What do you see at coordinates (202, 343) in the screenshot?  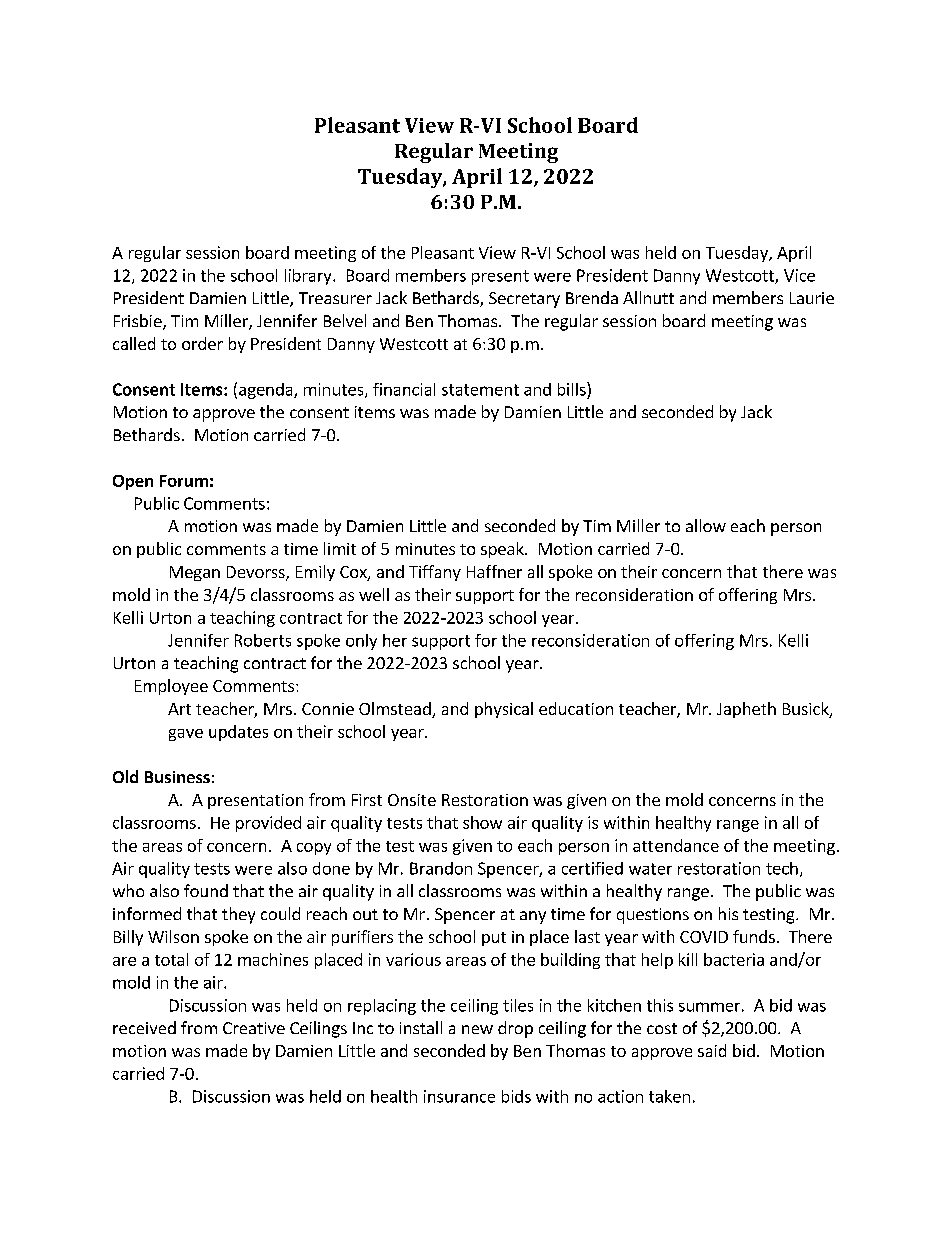 I see `order` at bounding box center [202, 343].
